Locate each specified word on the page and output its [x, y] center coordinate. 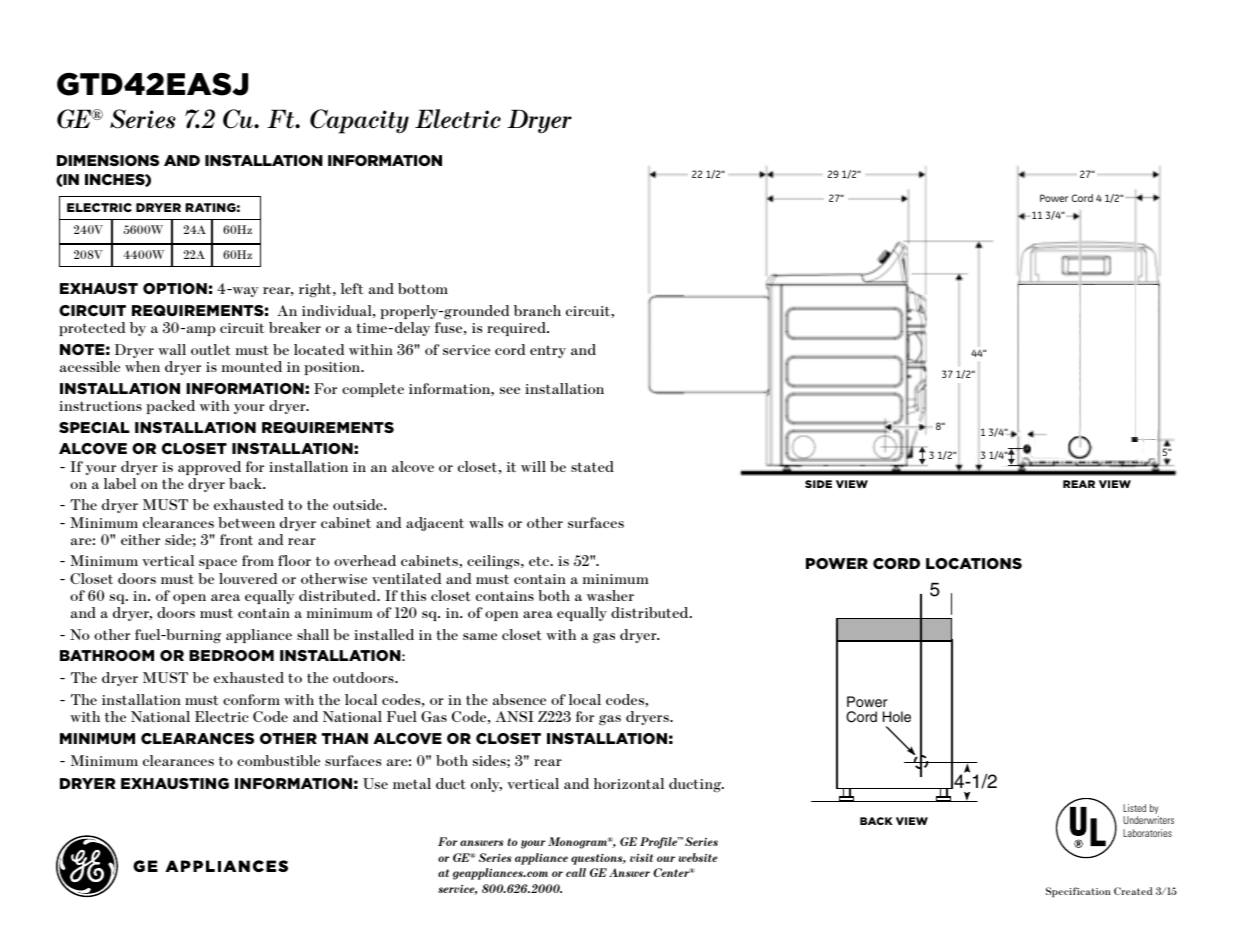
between [246, 522]
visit [641, 858]
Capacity [359, 121]
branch [537, 310]
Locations [974, 563]
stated [592, 466]
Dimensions [108, 160]
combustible [278, 760]
